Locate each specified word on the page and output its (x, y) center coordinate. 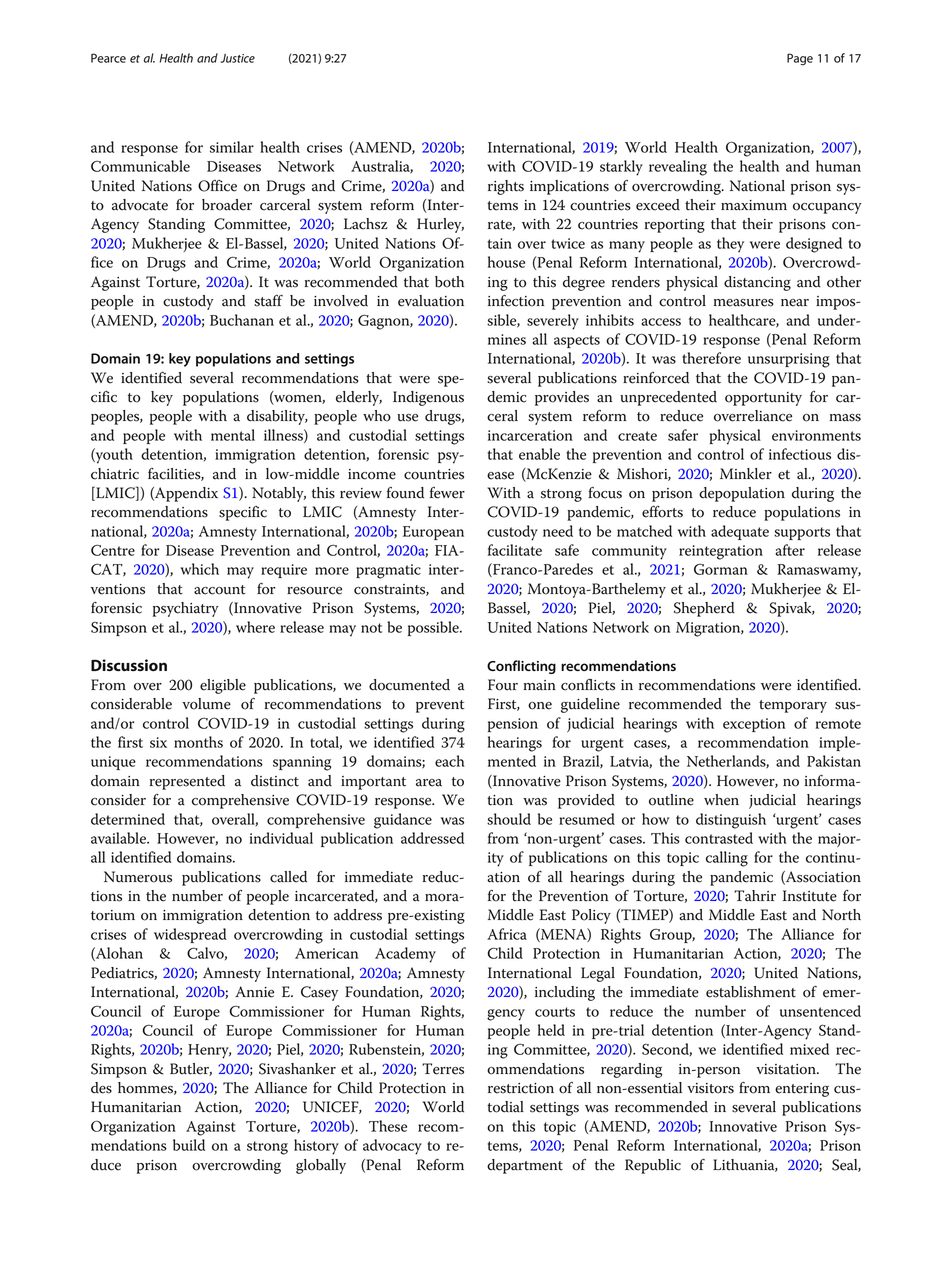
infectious (800, 454)
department (525, 1166)
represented (187, 782)
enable (539, 454)
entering (802, 1090)
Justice (238, 58)
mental (233, 435)
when (721, 800)
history (316, 1147)
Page (800, 59)
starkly (621, 168)
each (450, 761)
